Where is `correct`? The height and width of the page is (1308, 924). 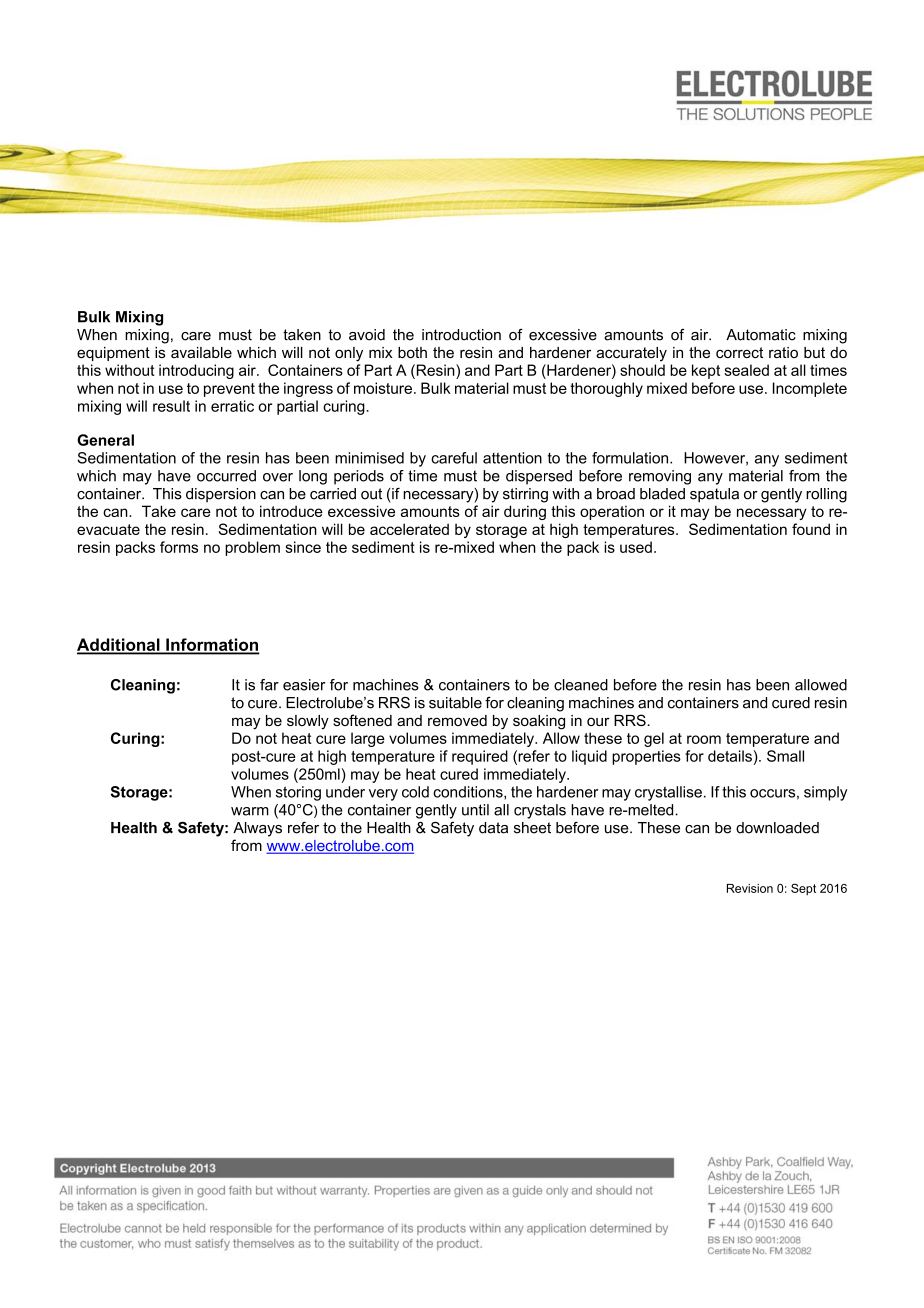 correct is located at coordinates (739, 352).
